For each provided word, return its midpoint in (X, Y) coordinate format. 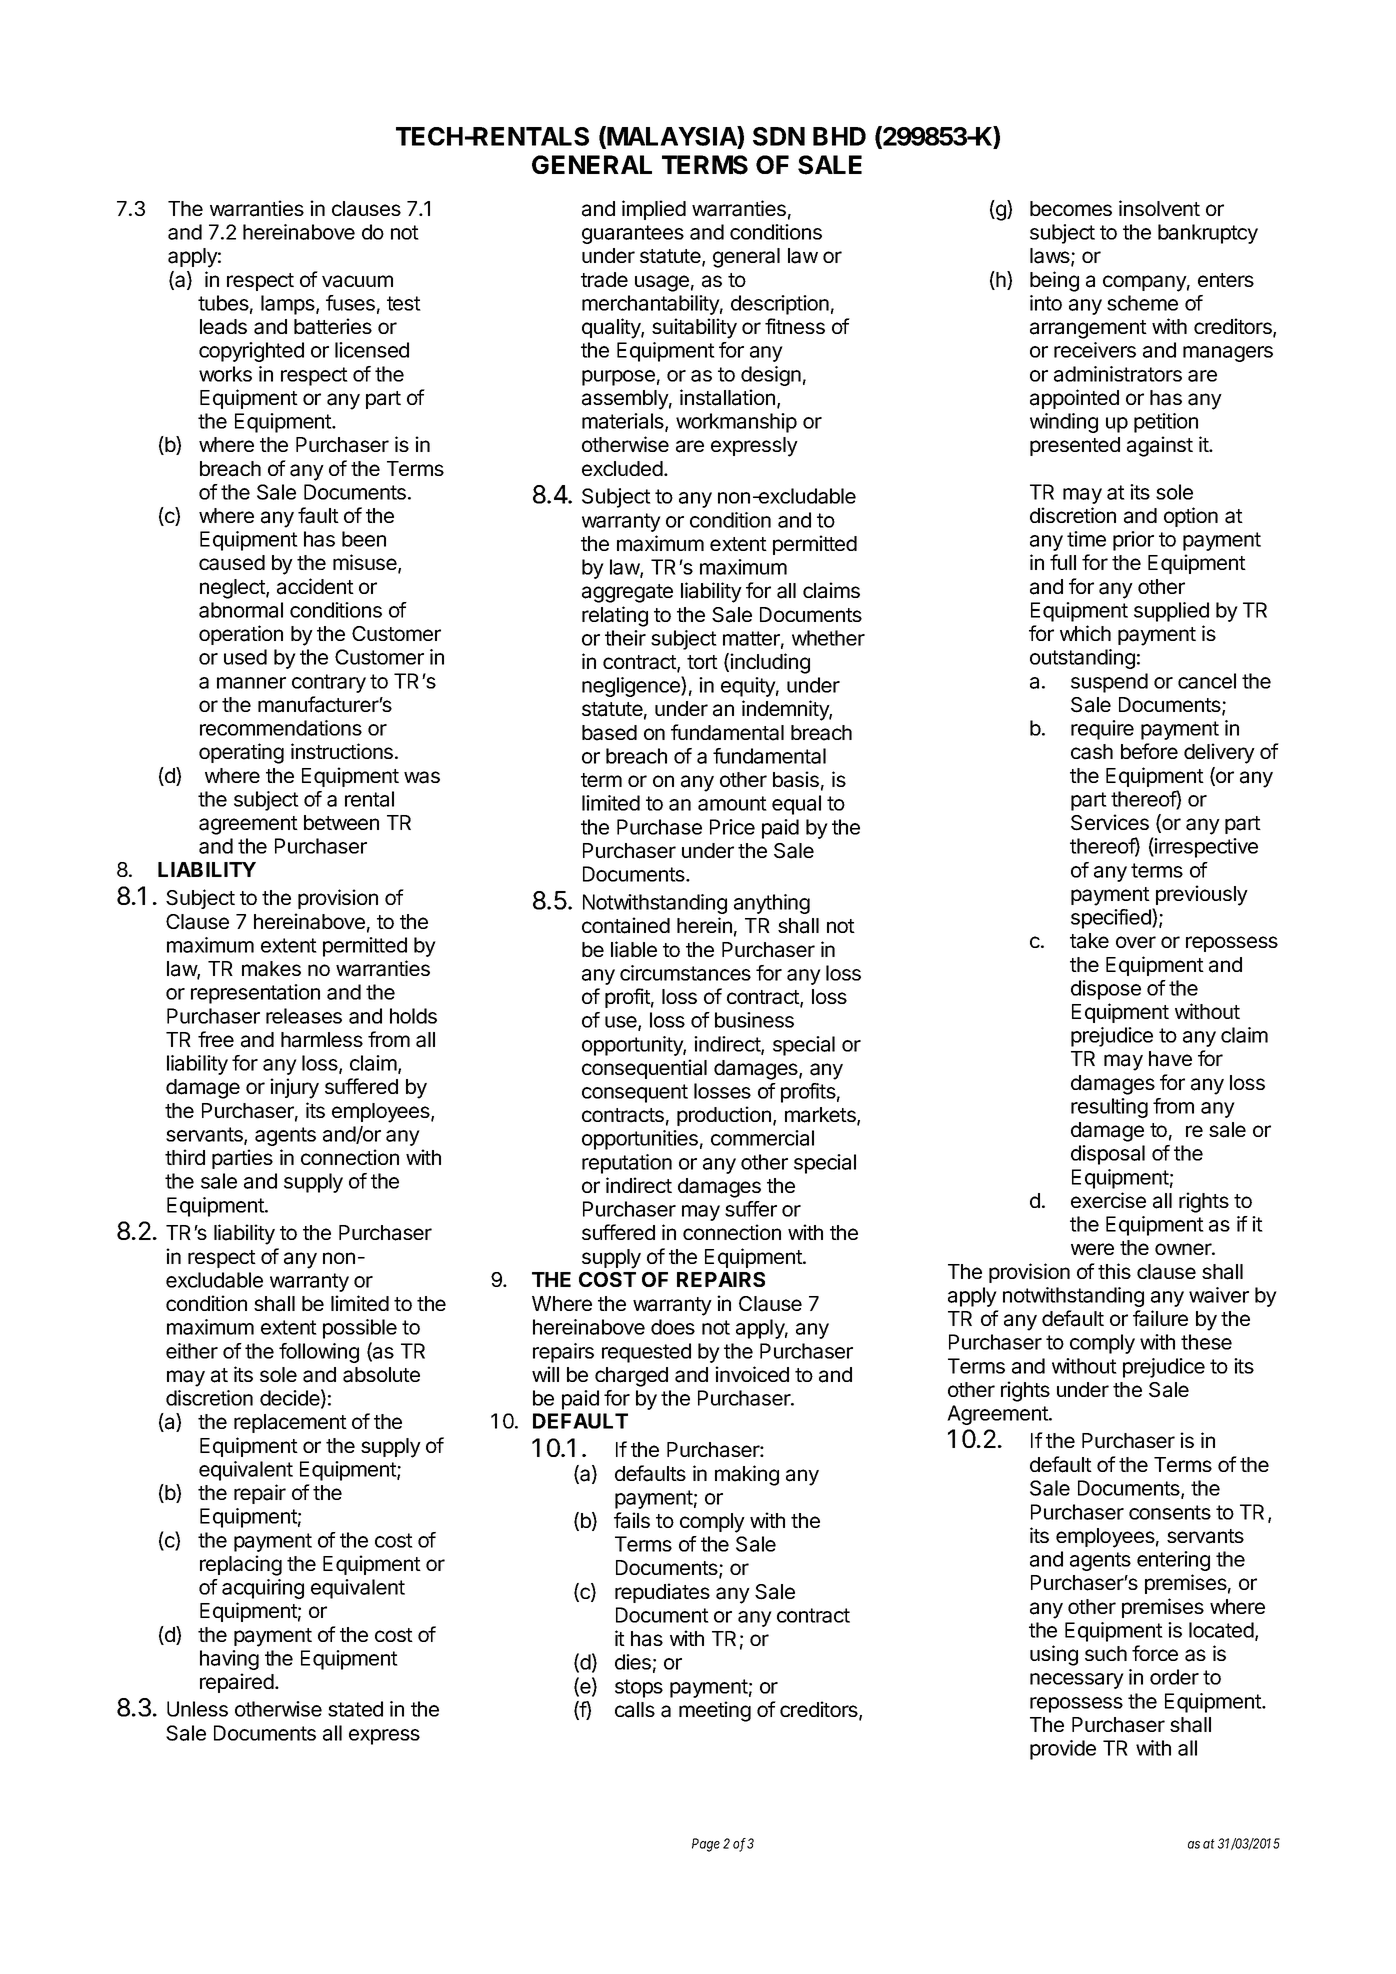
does (673, 1327)
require (1102, 730)
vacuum (357, 281)
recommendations (281, 728)
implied (654, 210)
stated (355, 1709)
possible (360, 1329)
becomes (1071, 208)
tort (702, 662)
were (1092, 1249)
